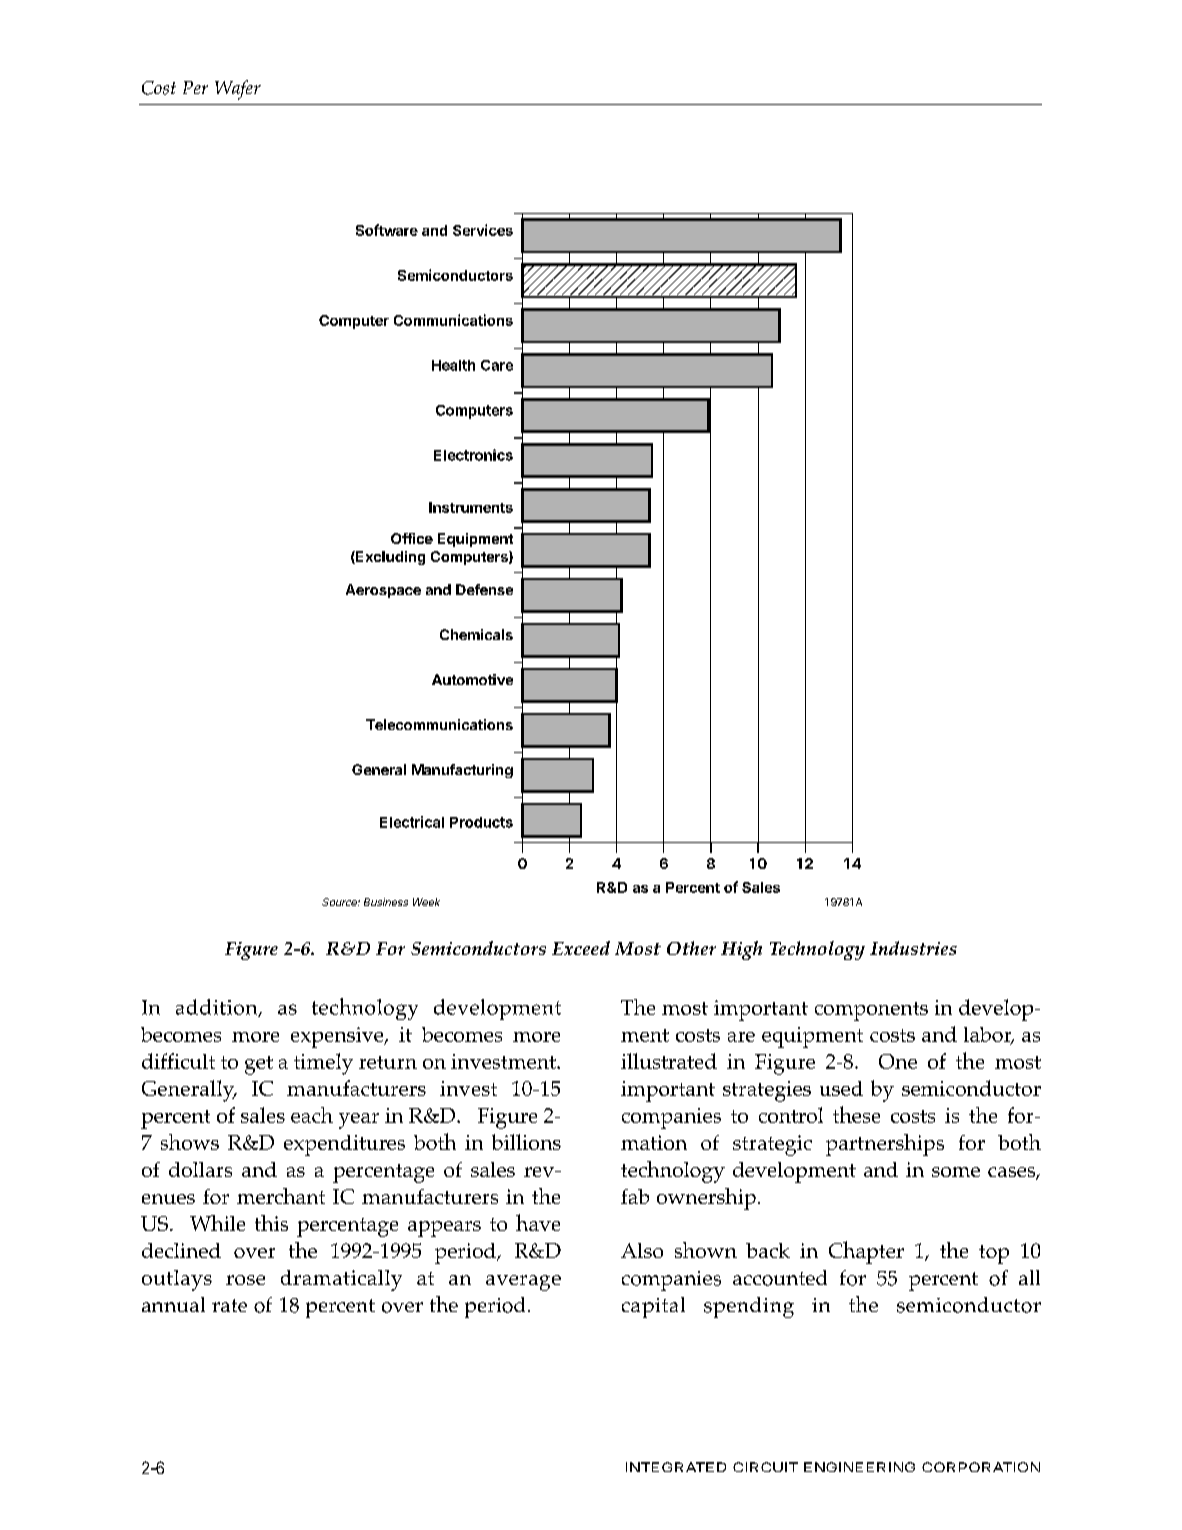 The image size is (1182, 1530). I want to click on capital, so click(653, 1307).
